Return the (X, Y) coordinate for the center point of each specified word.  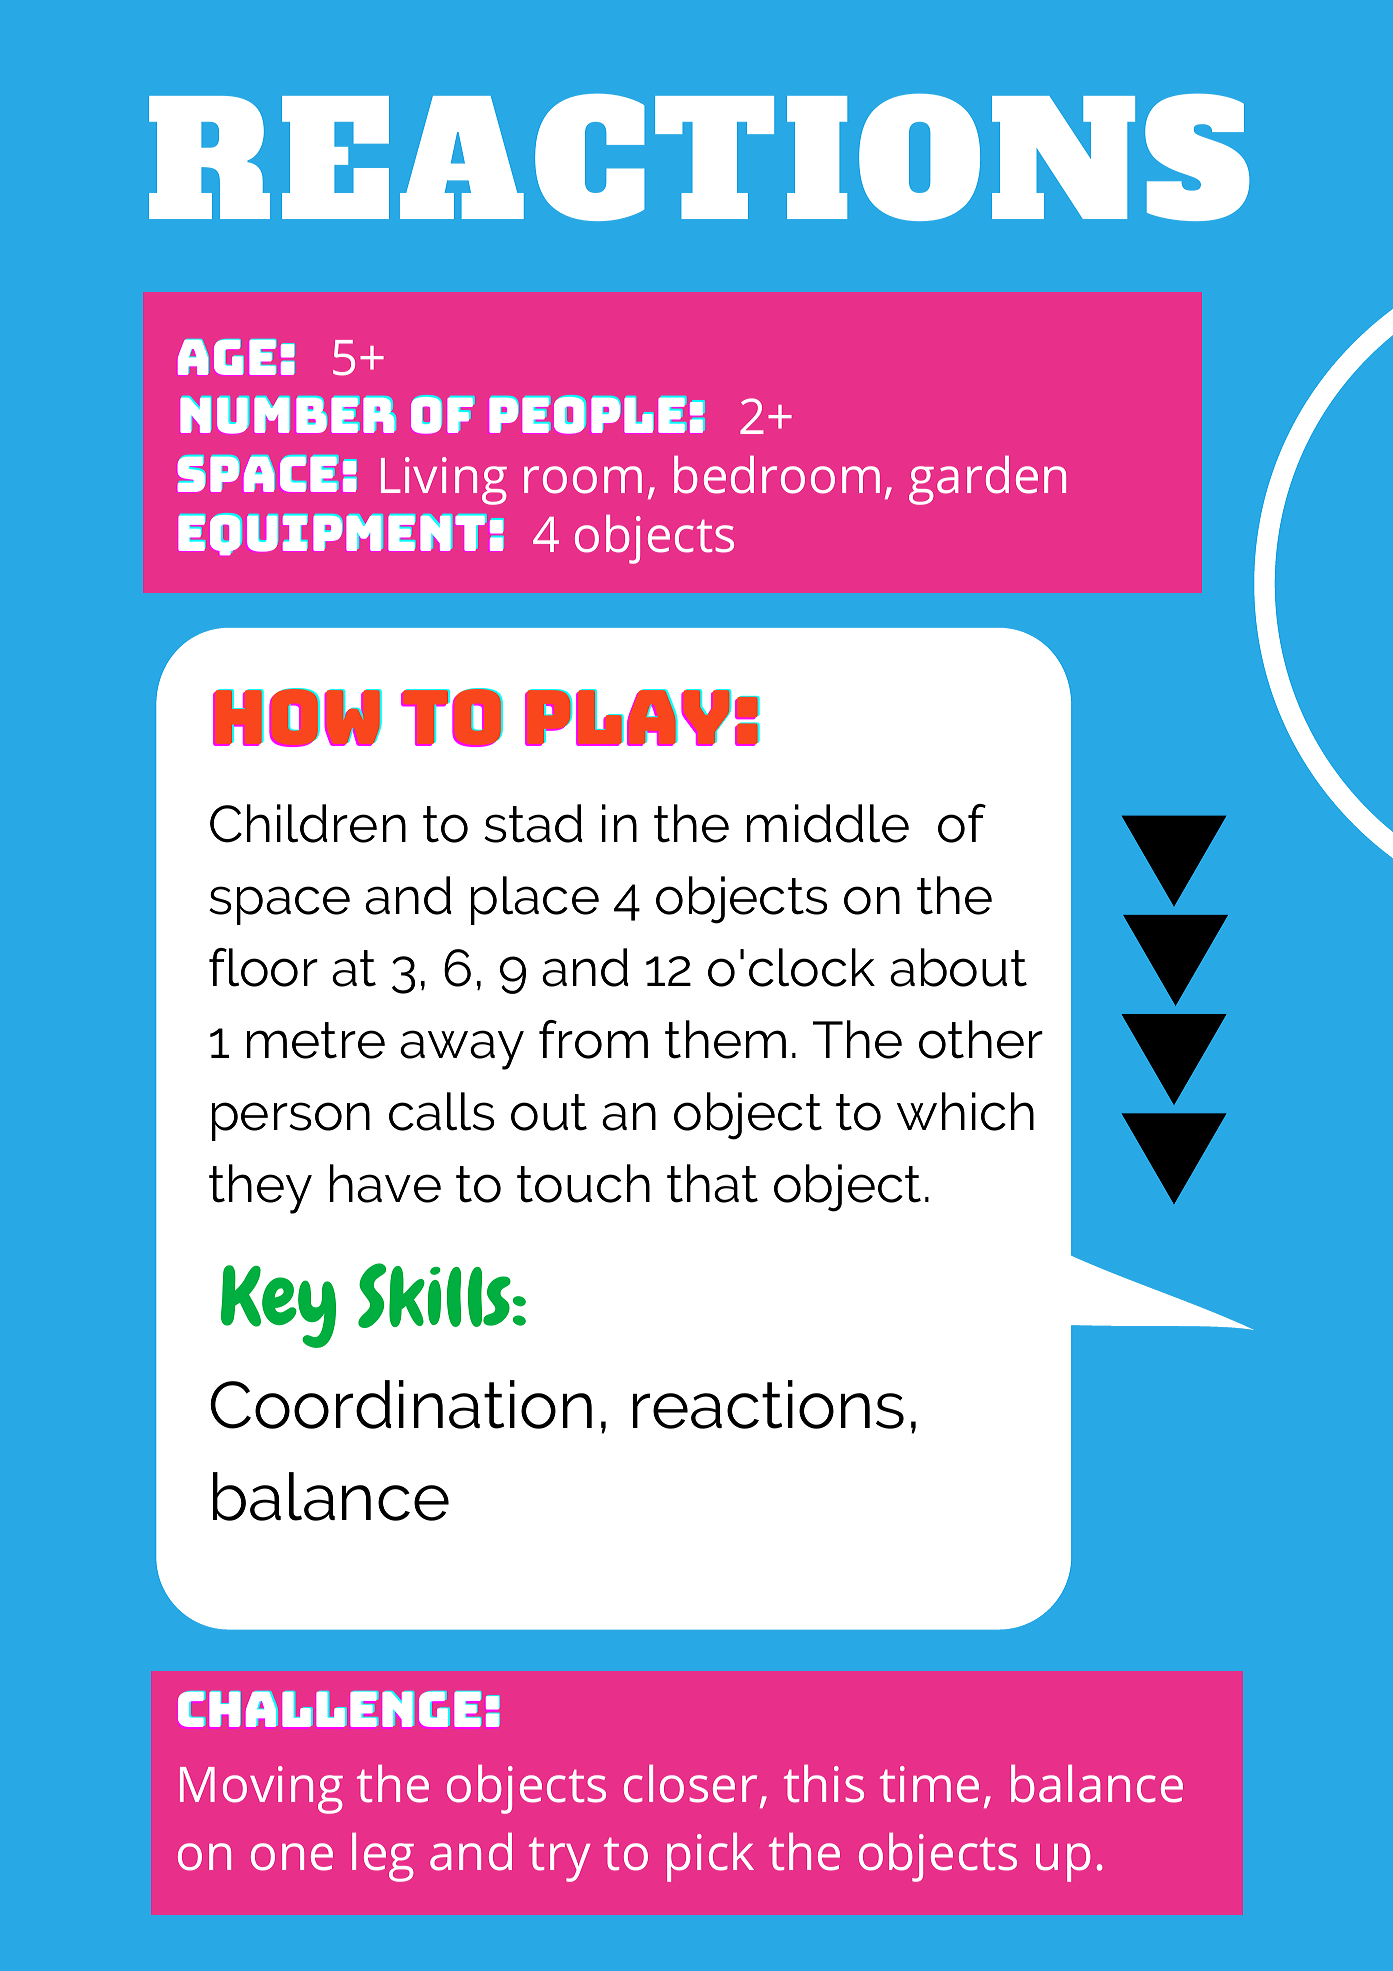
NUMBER (287, 415)
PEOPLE (587, 415)
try (559, 1860)
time (929, 1784)
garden (987, 480)
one (292, 1857)
